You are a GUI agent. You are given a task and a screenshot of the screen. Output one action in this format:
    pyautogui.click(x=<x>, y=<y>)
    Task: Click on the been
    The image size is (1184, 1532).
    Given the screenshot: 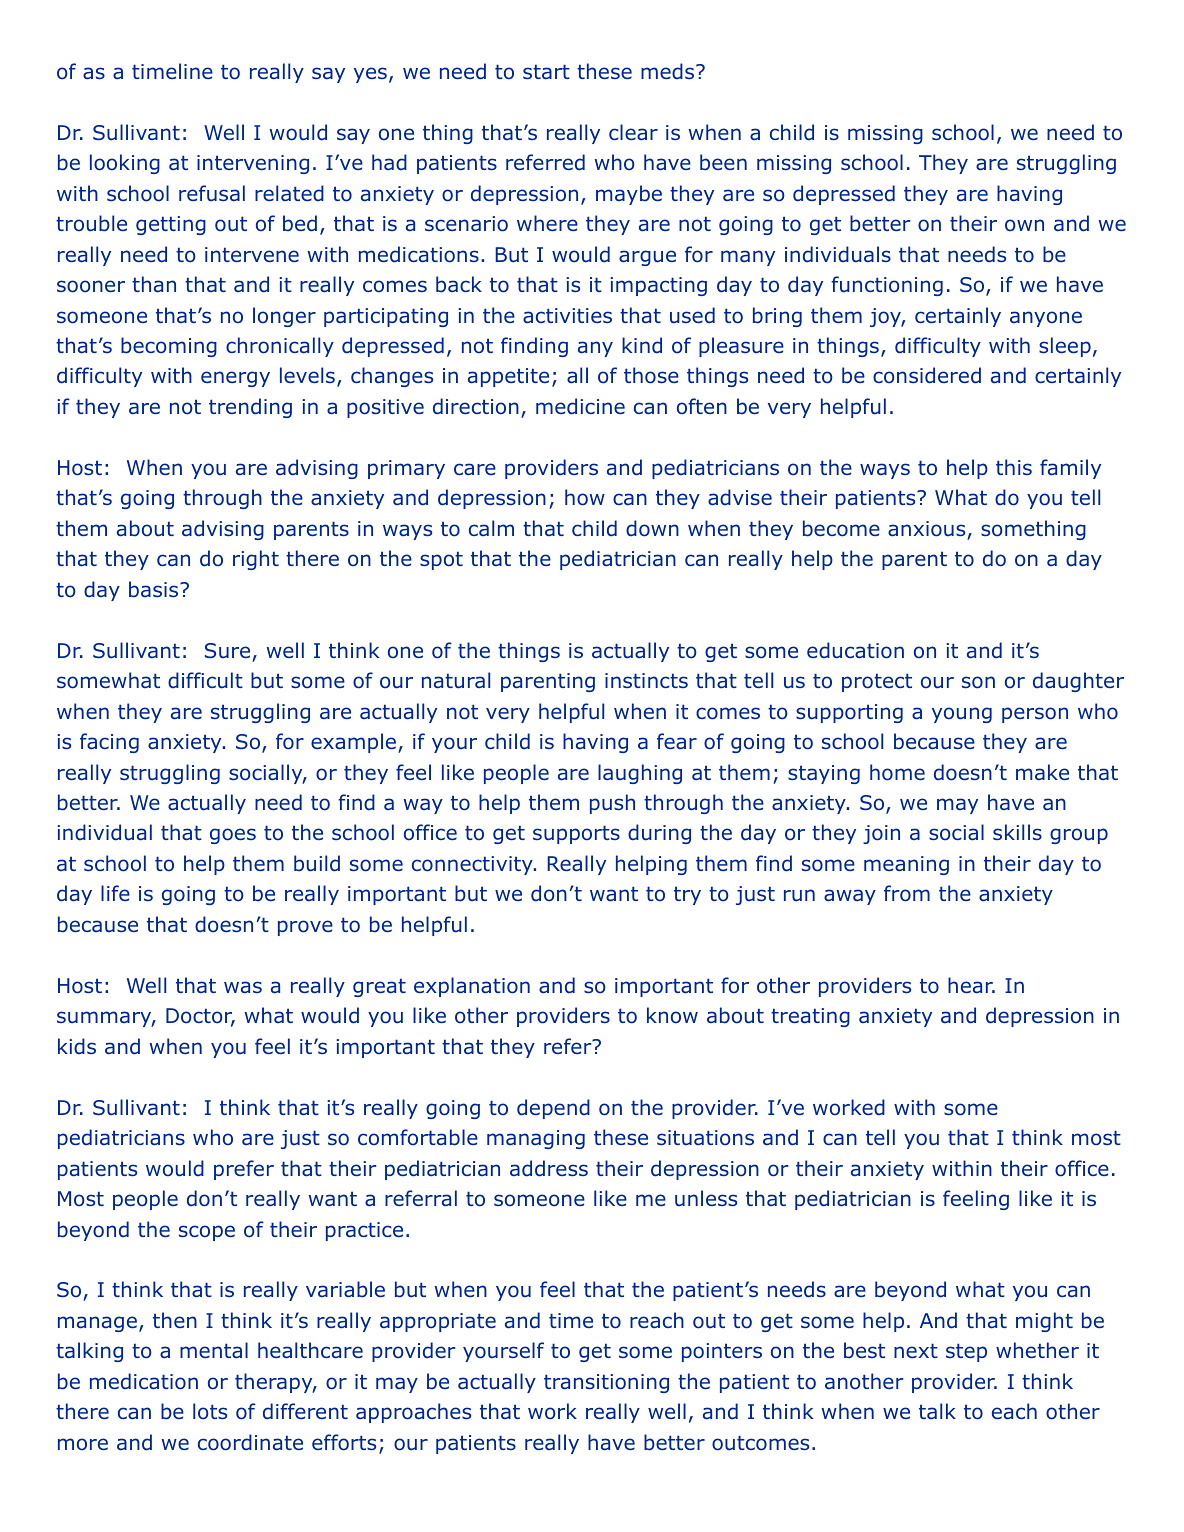 What is the action you would take?
    pyautogui.click(x=723, y=162)
